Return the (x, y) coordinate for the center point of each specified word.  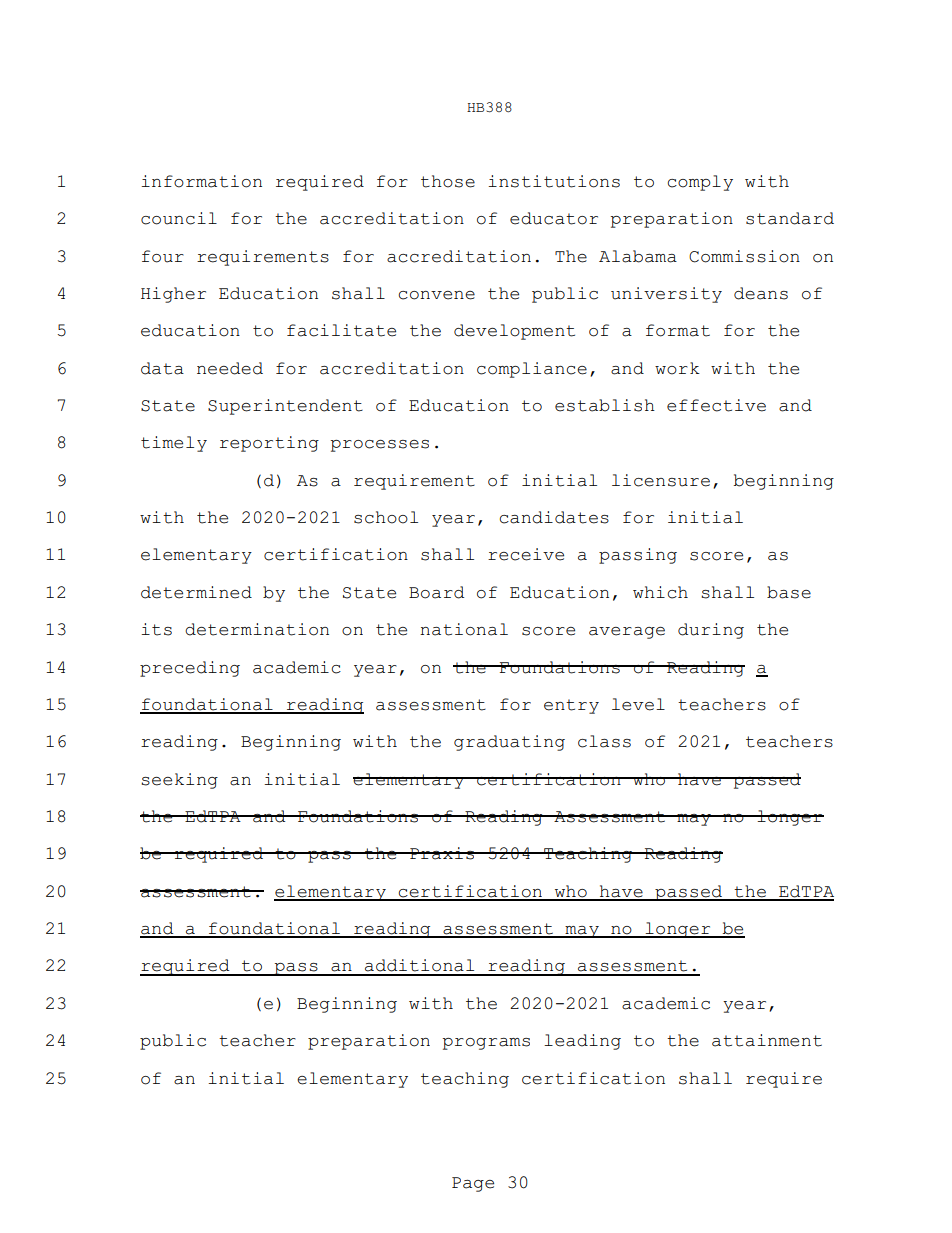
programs (486, 1044)
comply (700, 183)
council (179, 218)
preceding (190, 669)
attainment (767, 1040)
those (448, 181)
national (464, 629)
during (711, 631)
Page (473, 1184)
